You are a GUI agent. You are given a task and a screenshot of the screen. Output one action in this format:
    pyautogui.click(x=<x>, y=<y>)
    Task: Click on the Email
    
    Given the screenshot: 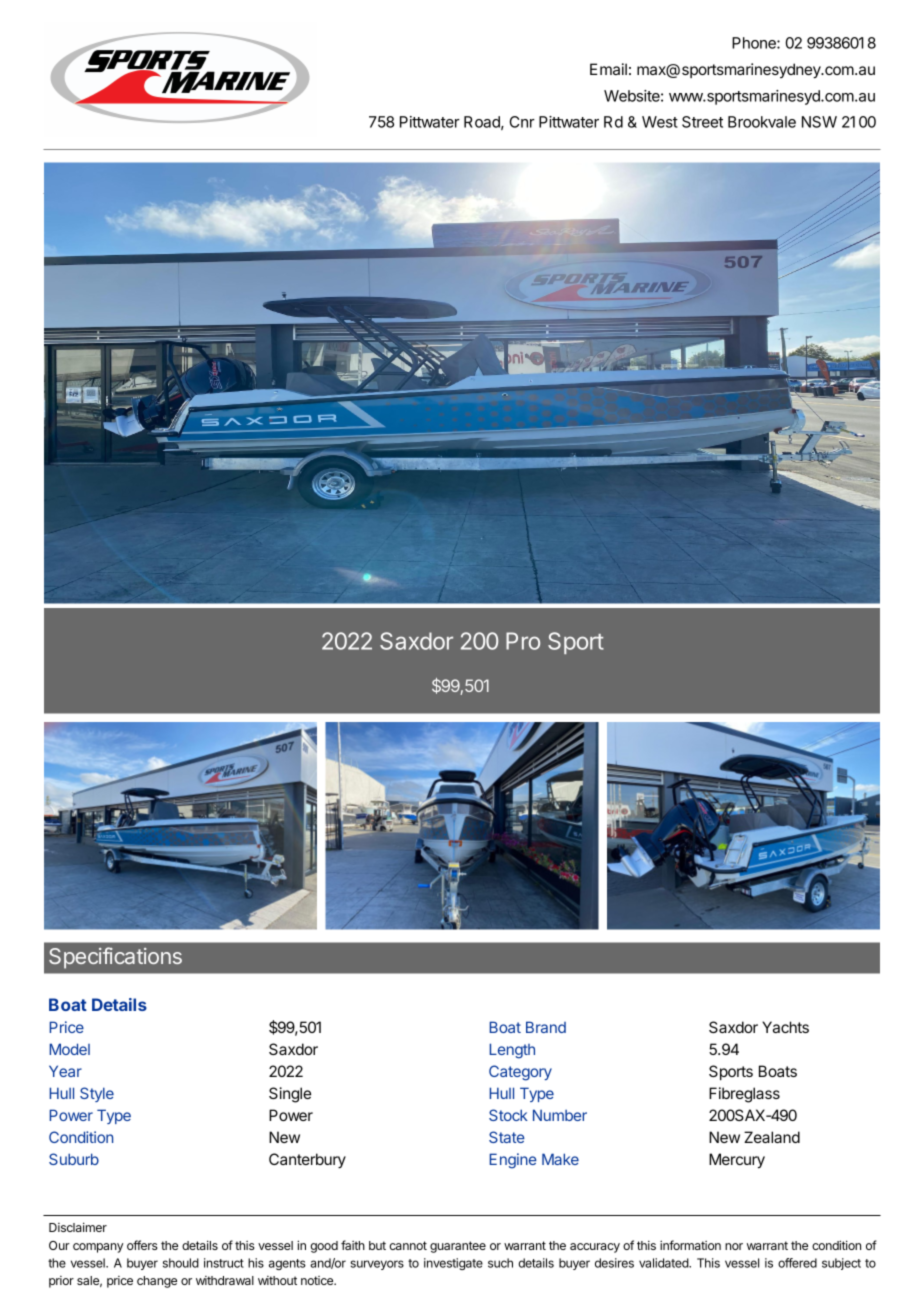 What is the action you would take?
    pyautogui.click(x=608, y=69)
